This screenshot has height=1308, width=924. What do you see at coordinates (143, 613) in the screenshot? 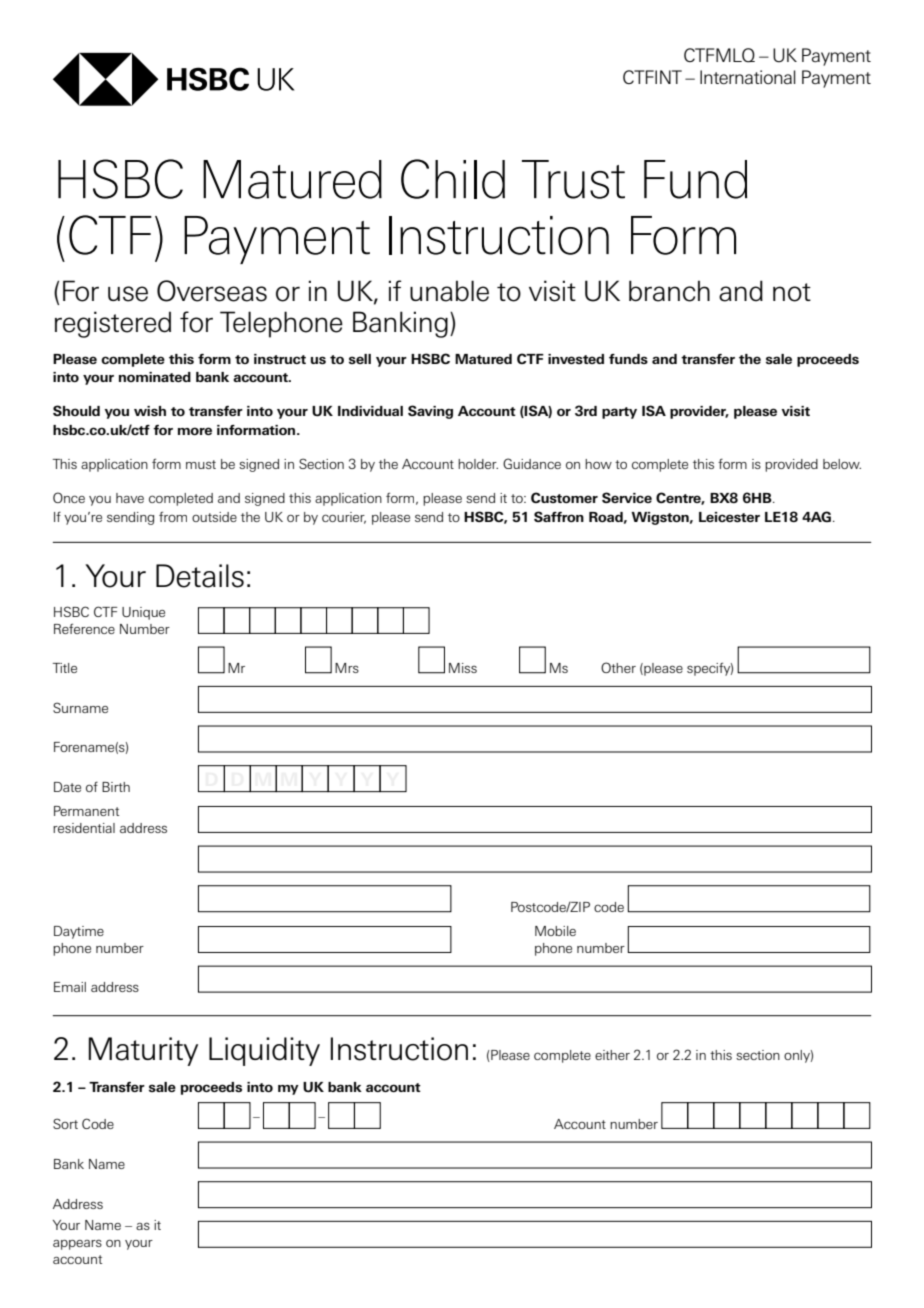
I see `Unique` at bounding box center [143, 613].
